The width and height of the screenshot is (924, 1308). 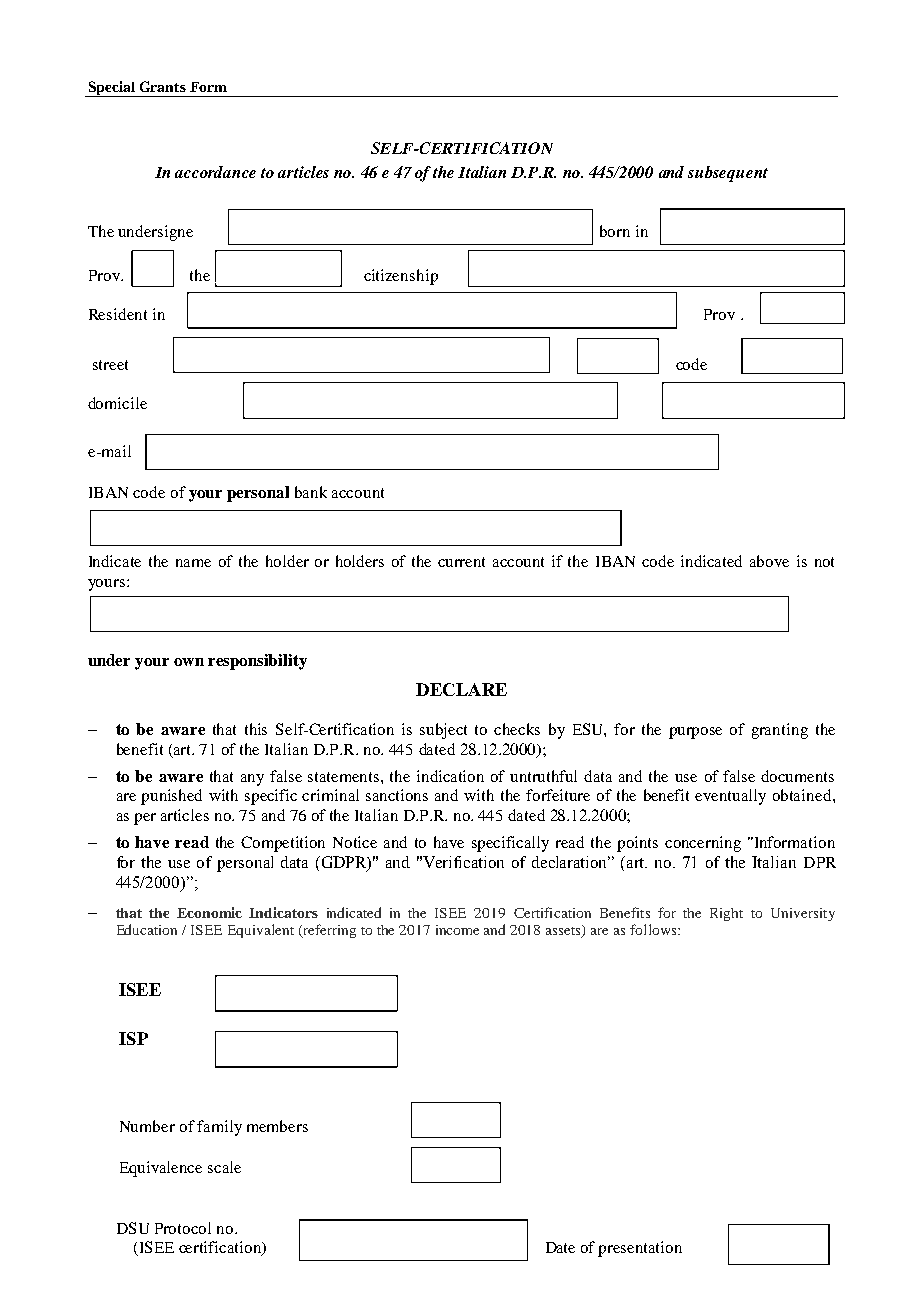 I want to click on domicile, so click(x=117, y=403).
